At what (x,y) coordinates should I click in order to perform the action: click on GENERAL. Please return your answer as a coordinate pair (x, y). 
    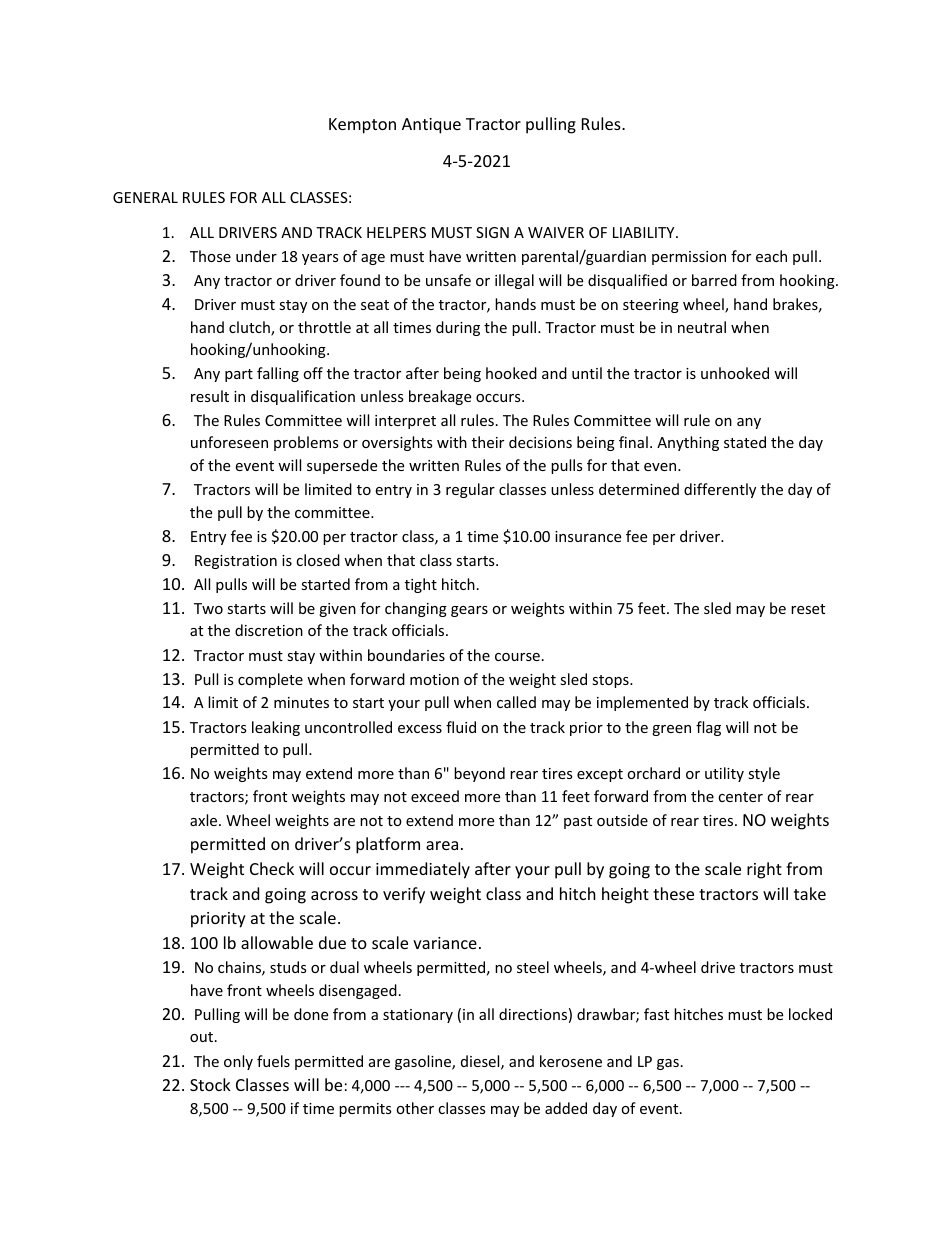
    Looking at the image, I should click on (145, 197).
